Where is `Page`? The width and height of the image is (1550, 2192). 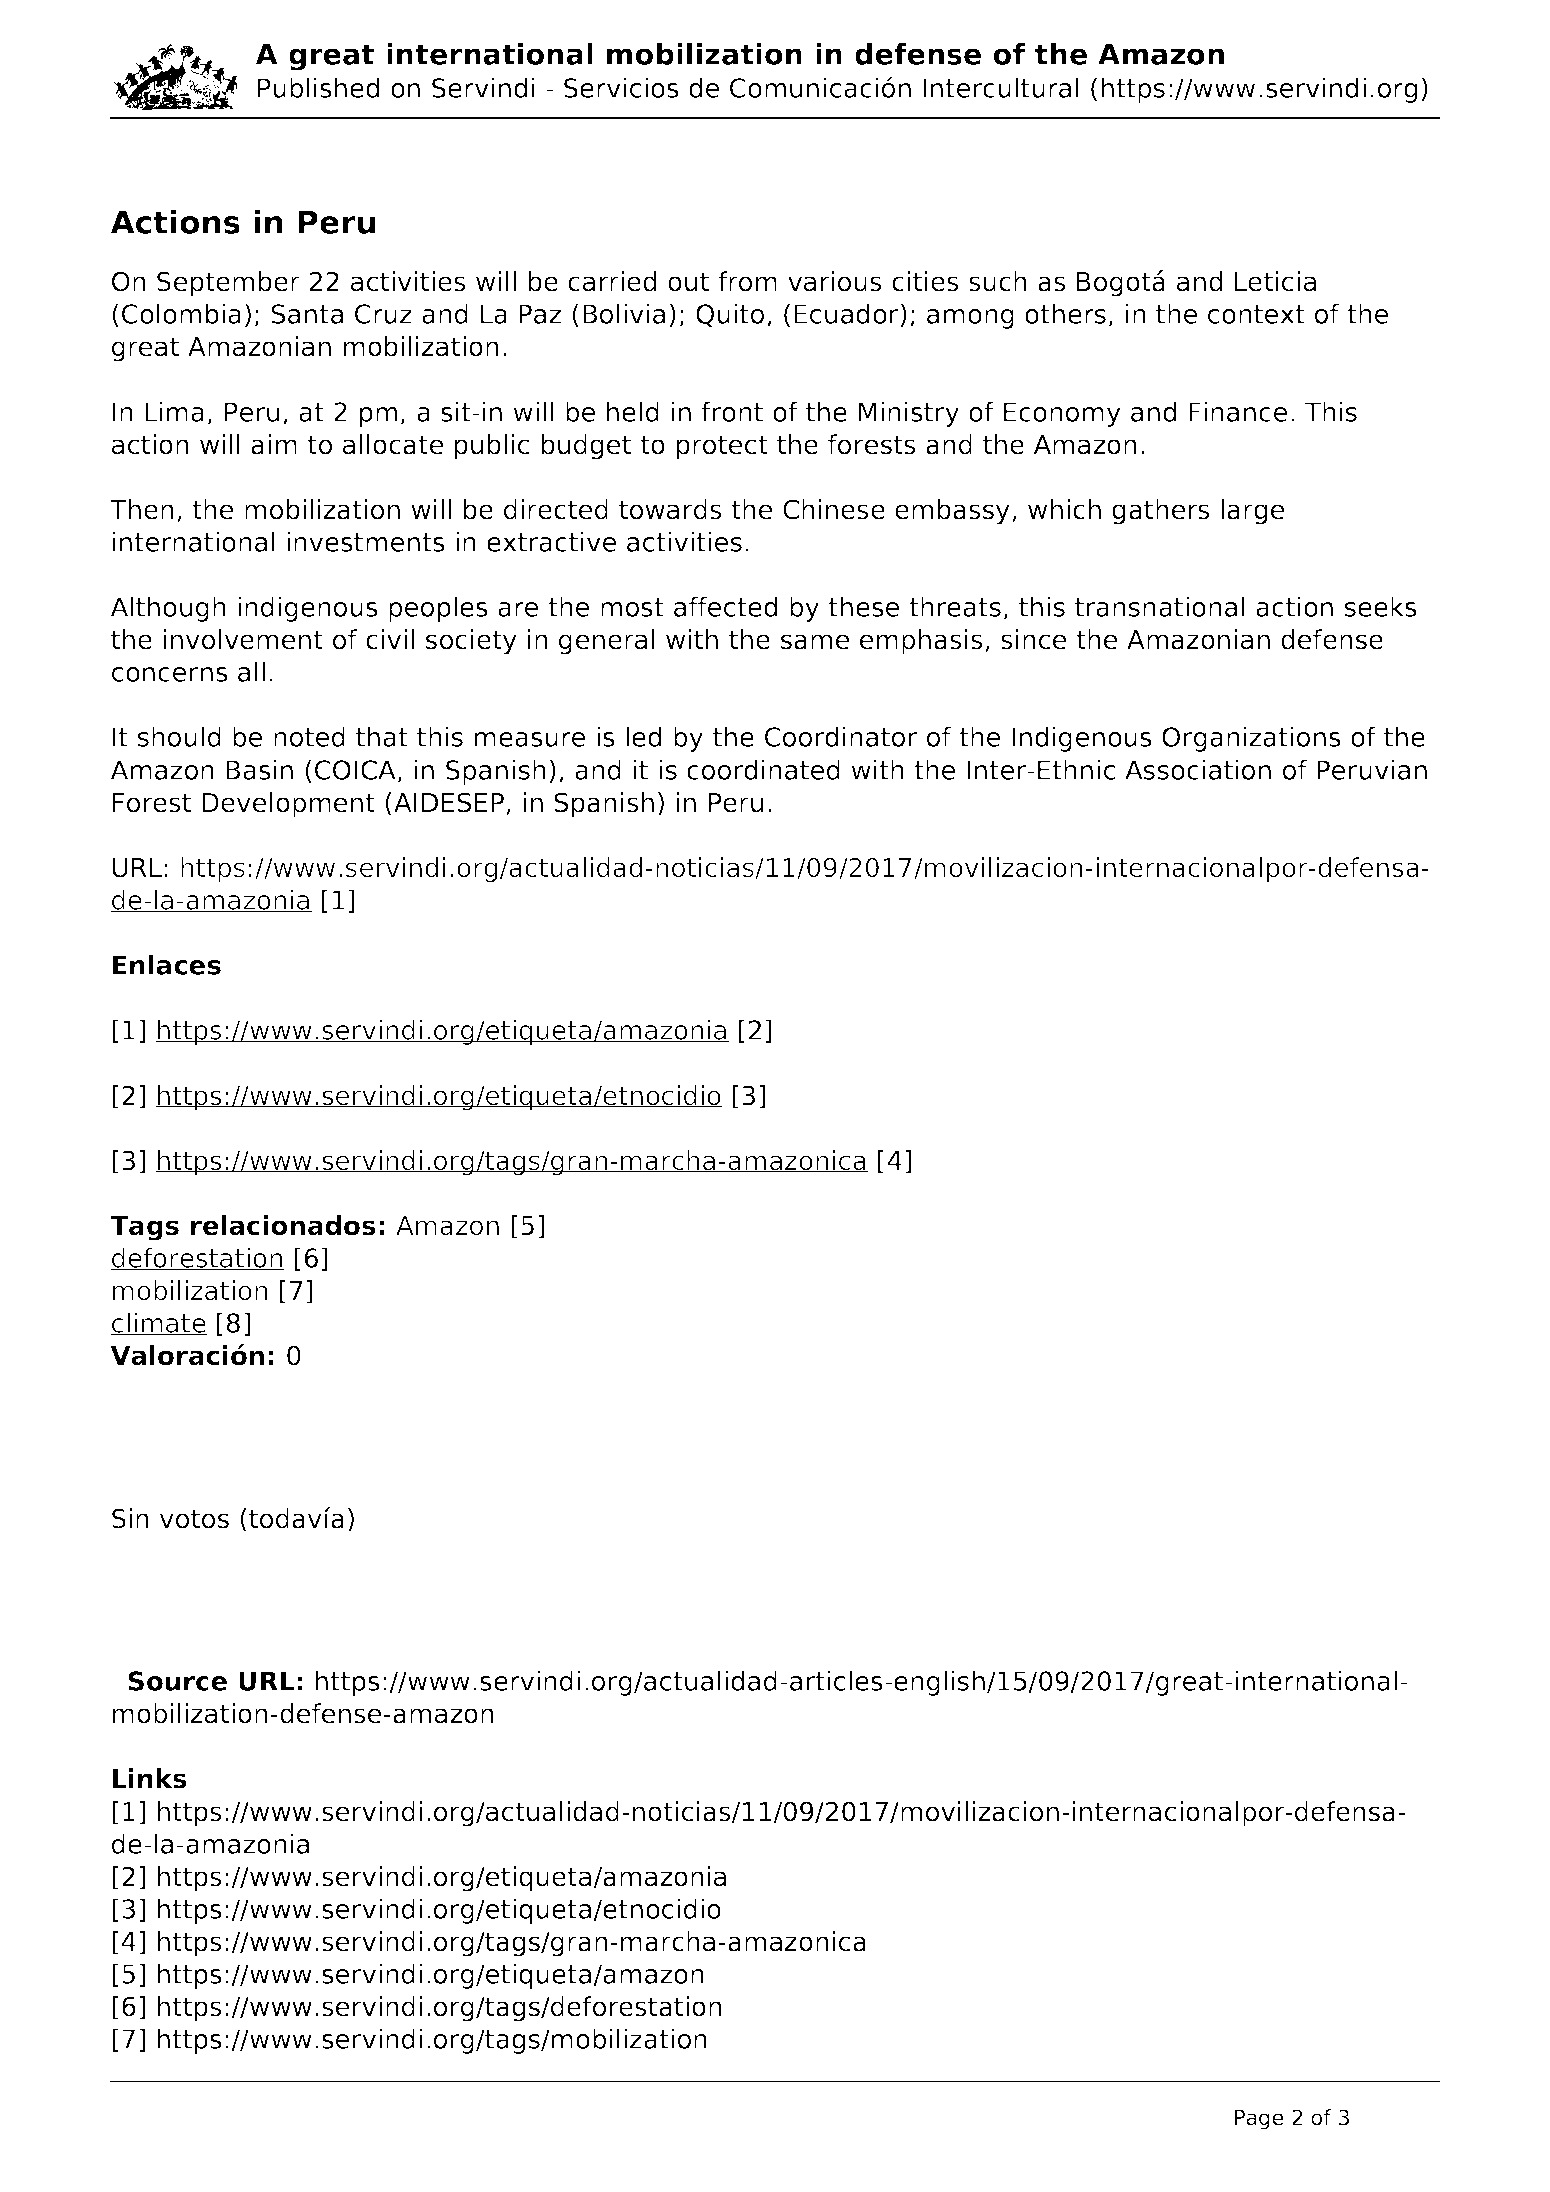
Page is located at coordinates (1259, 2120).
